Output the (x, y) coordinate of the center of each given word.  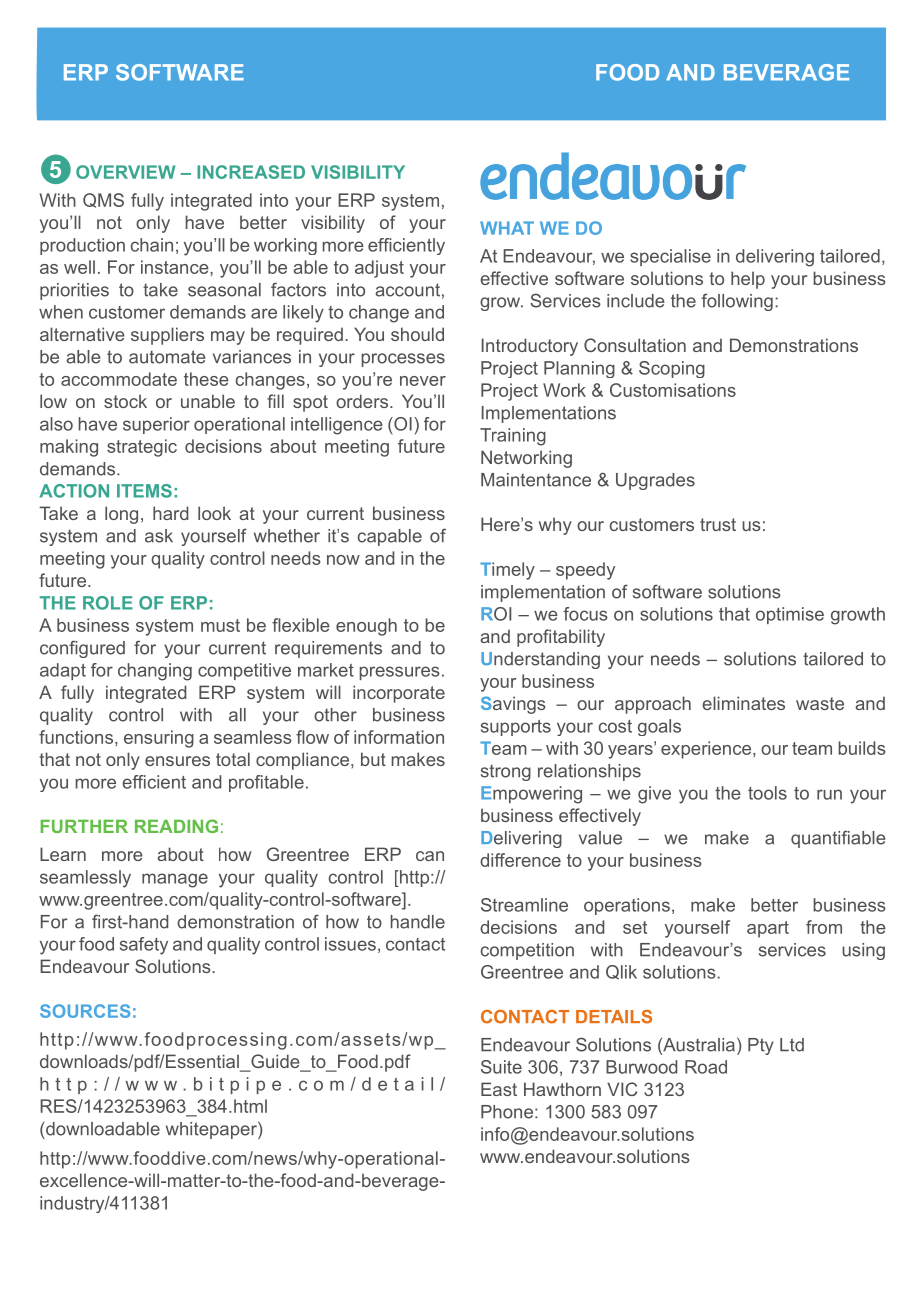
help (748, 280)
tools (767, 793)
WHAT (507, 228)
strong (506, 773)
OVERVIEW (125, 172)
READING (176, 826)
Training (513, 437)
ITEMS (144, 491)
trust (718, 524)
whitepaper (212, 1130)
